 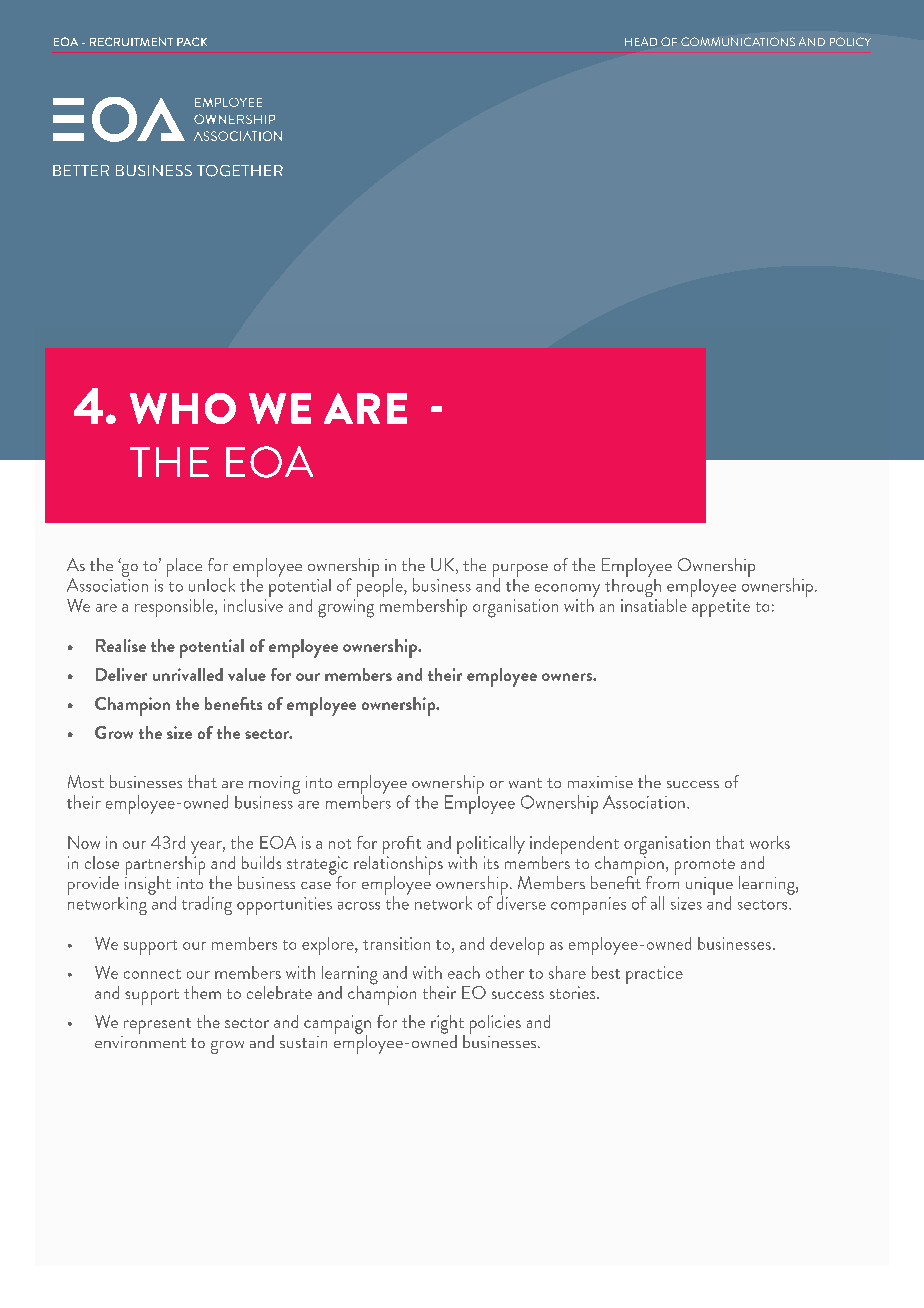 What do you see at coordinates (184, 567) in the image?
I see `place` at bounding box center [184, 567].
